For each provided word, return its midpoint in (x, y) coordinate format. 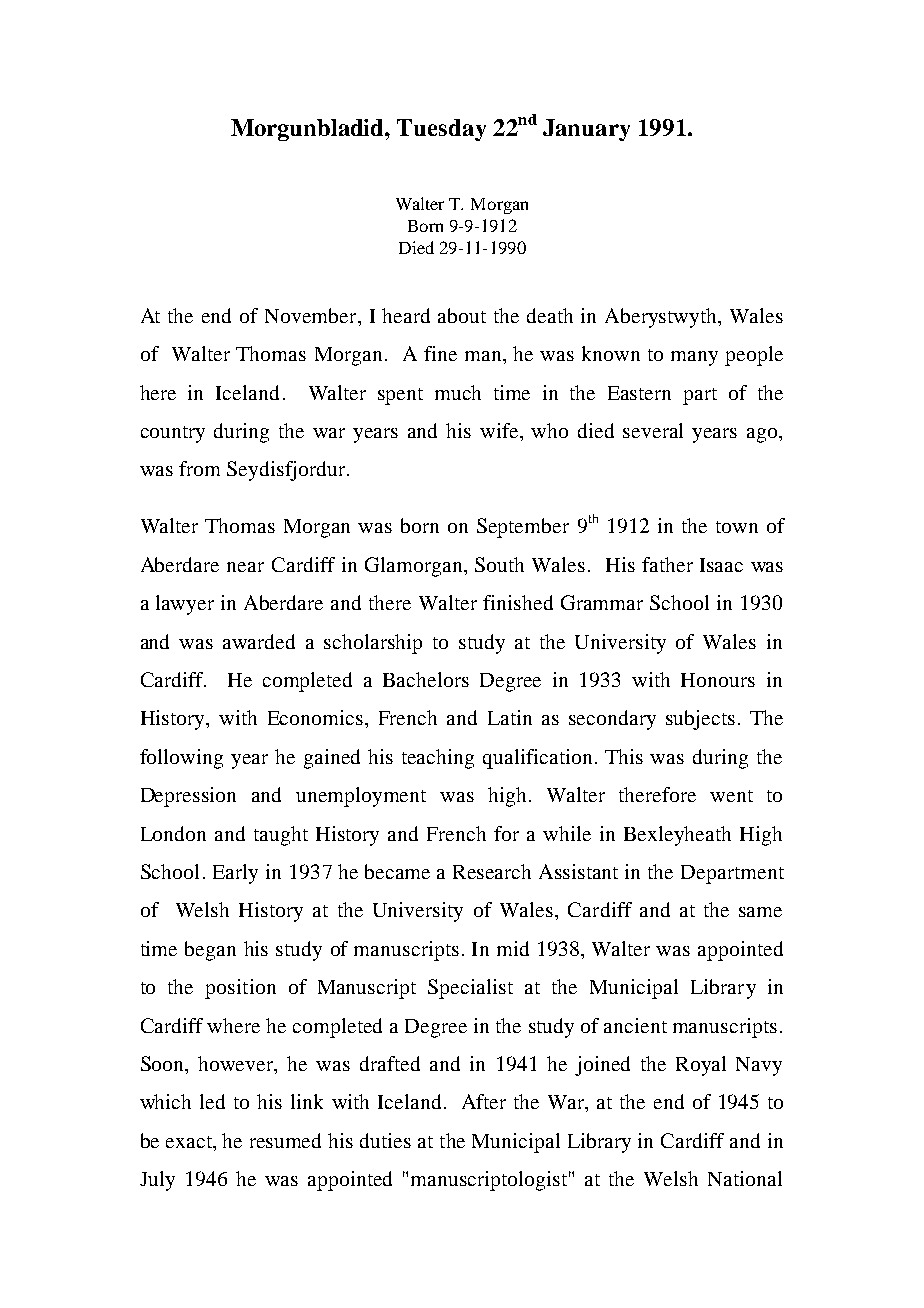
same (760, 912)
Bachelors (426, 679)
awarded (259, 641)
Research (492, 871)
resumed (285, 1140)
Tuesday (441, 130)
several (653, 430)
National (745, 1178)
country (173, 434)
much (458, 392)
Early (235, 874)
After (484, 1101)
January (586, 130)
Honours (718, 680)
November (312, 315)
